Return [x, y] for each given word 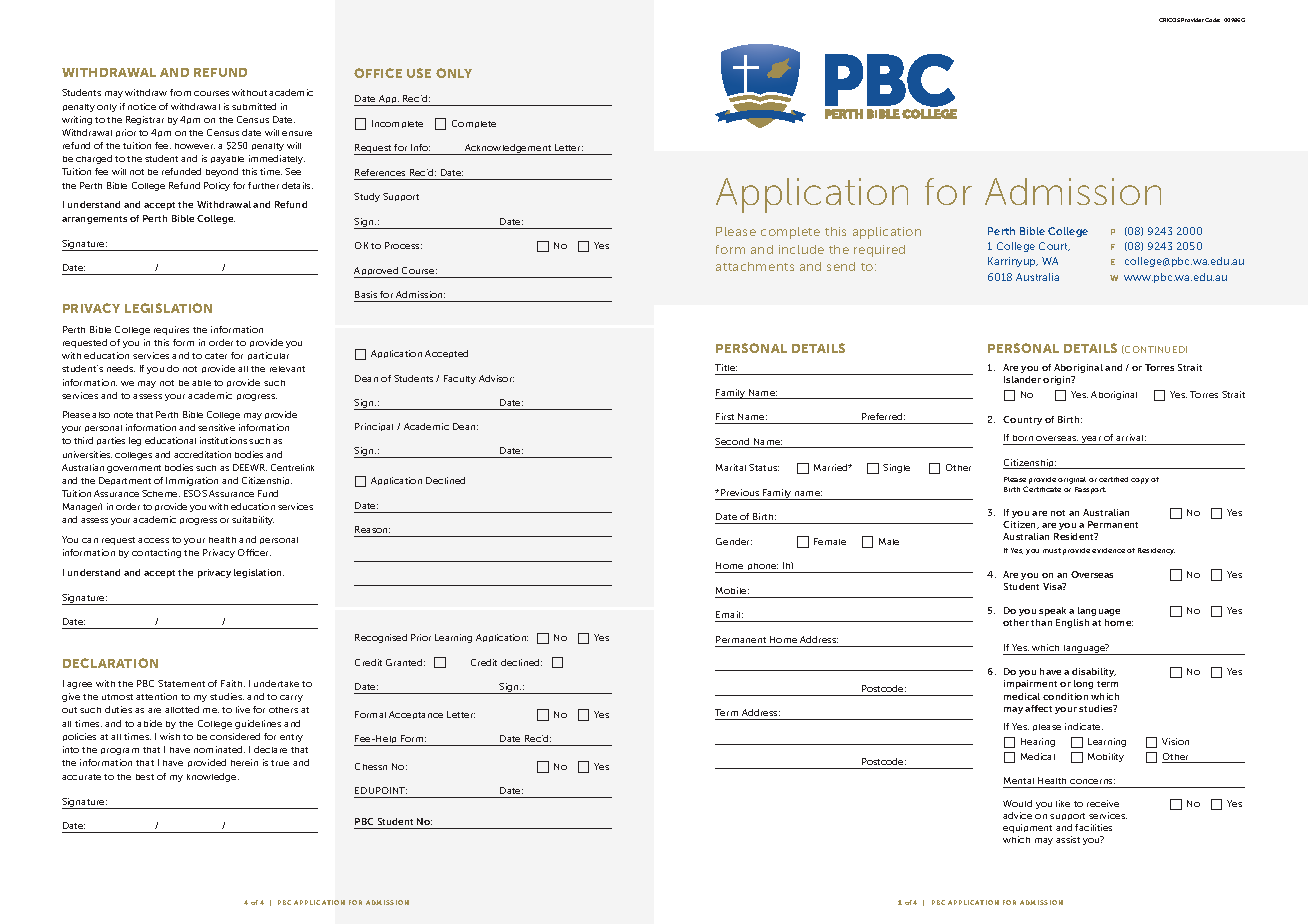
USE [419, 73]
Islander [1022, 379]
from [180, 92]
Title [726, 367]
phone [762, 568]
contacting [156, 553]
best [145, 777]
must [1052, 550]
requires [171, 330]
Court [1054, 246]
